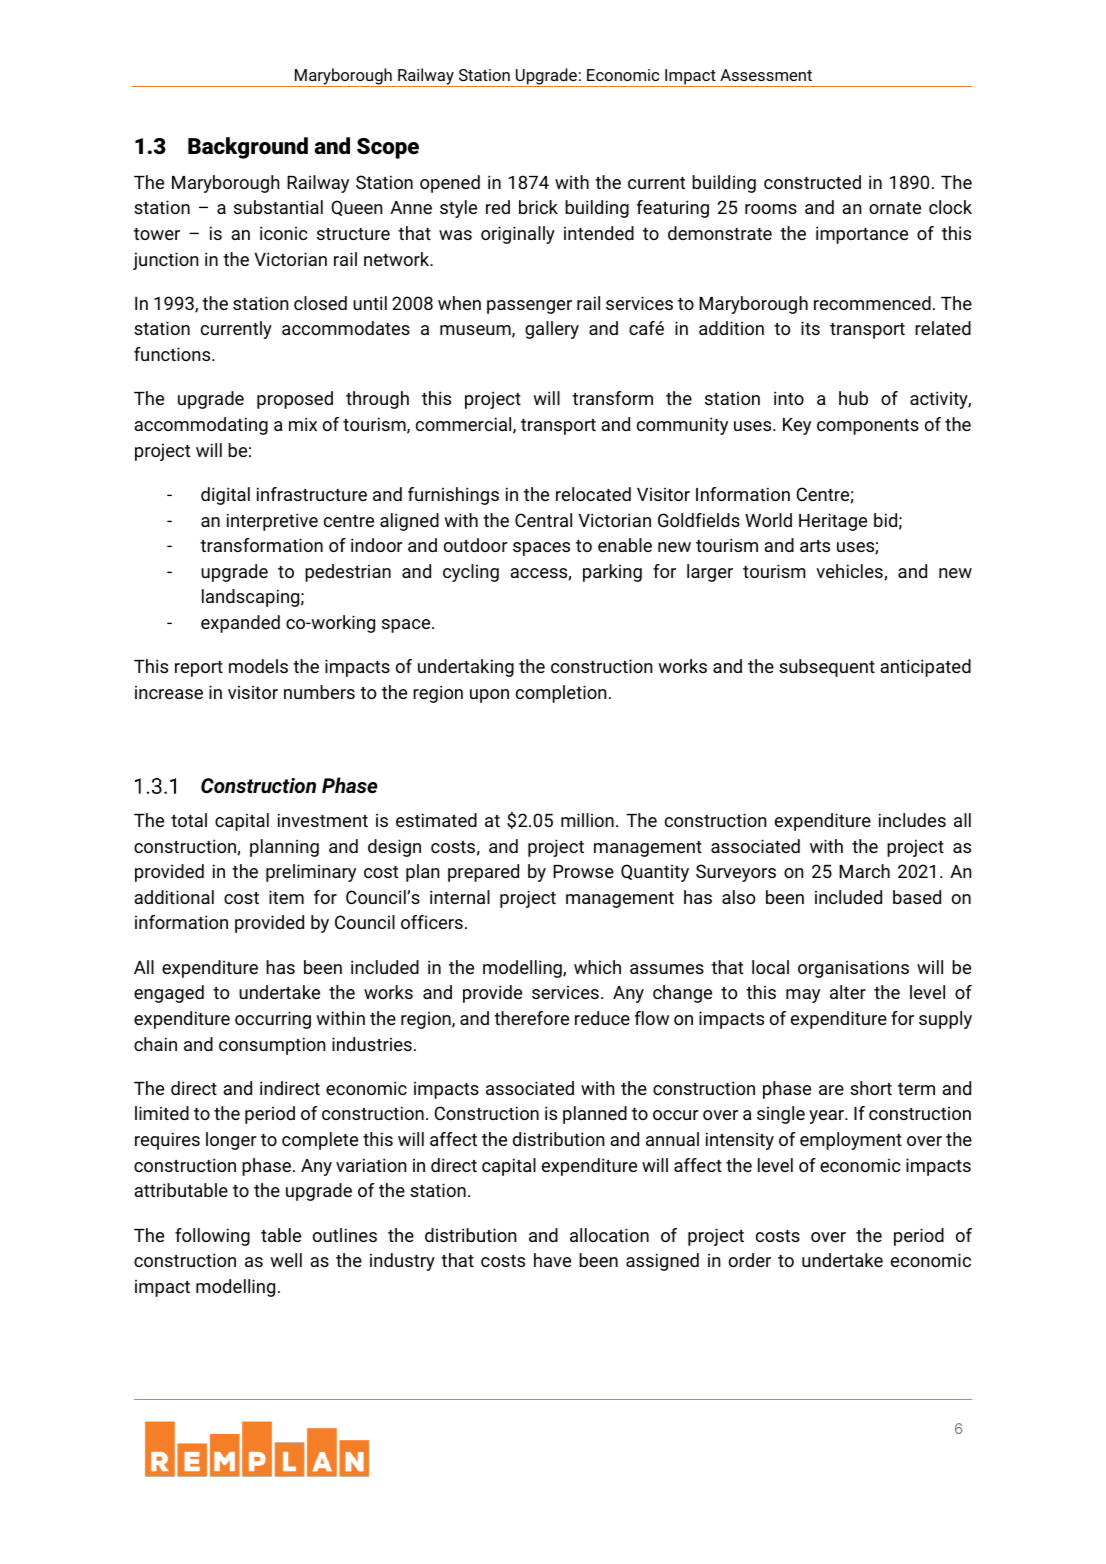 The width and height of the screenshot is (1106, 1564). I want to click on Background, so click(248, 148).
